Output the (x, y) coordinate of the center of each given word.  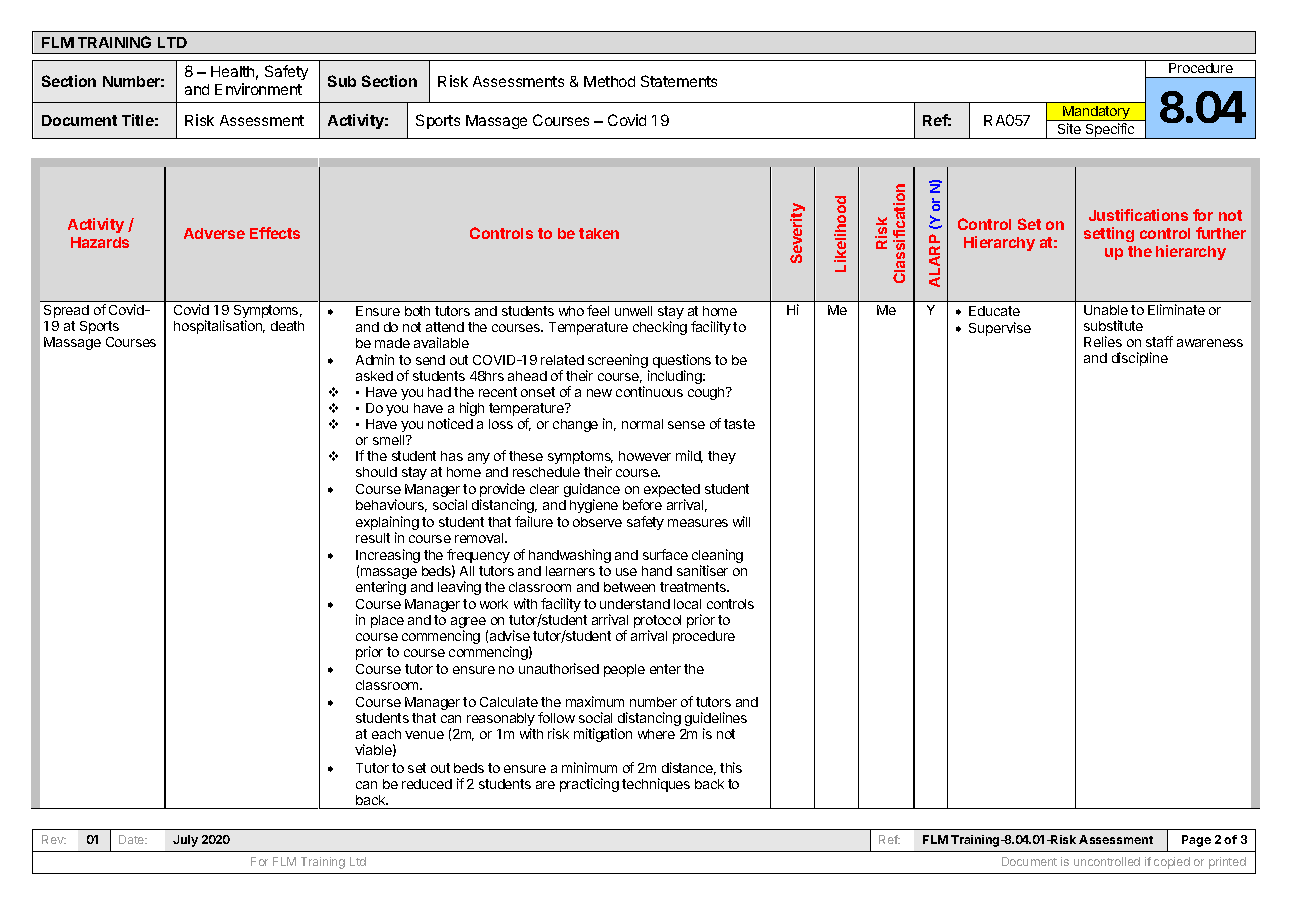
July (185, 841)
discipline (1140, 359)
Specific (1110, 131)
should (376, 472)
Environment (258, 89)
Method (609, 81)
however (645, 456)
